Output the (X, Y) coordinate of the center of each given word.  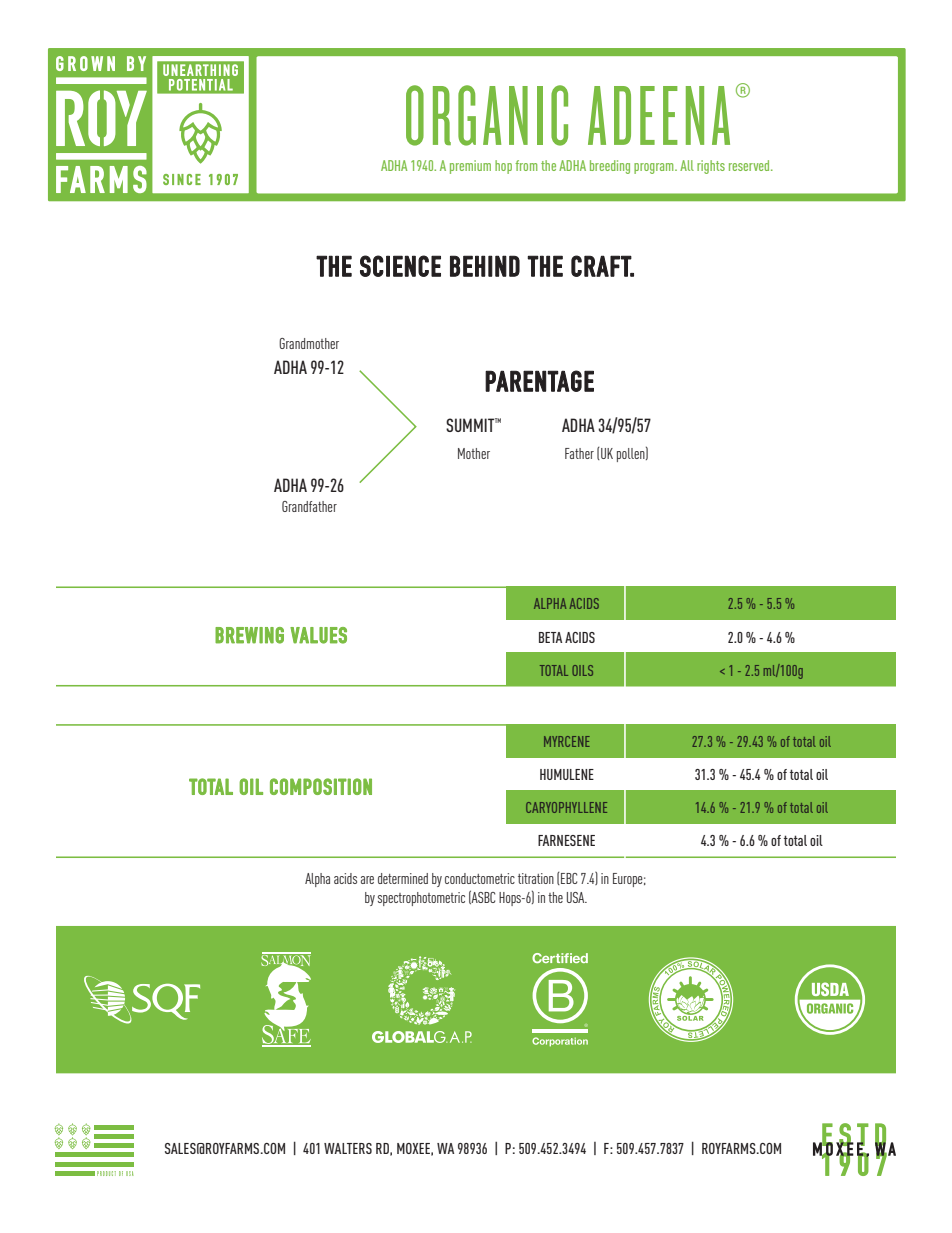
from (526, 165)
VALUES (318, 635)
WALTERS (348, 1148)
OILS (582, 670)
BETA (550, 637)
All (687, 165)
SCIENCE (400, 266)
